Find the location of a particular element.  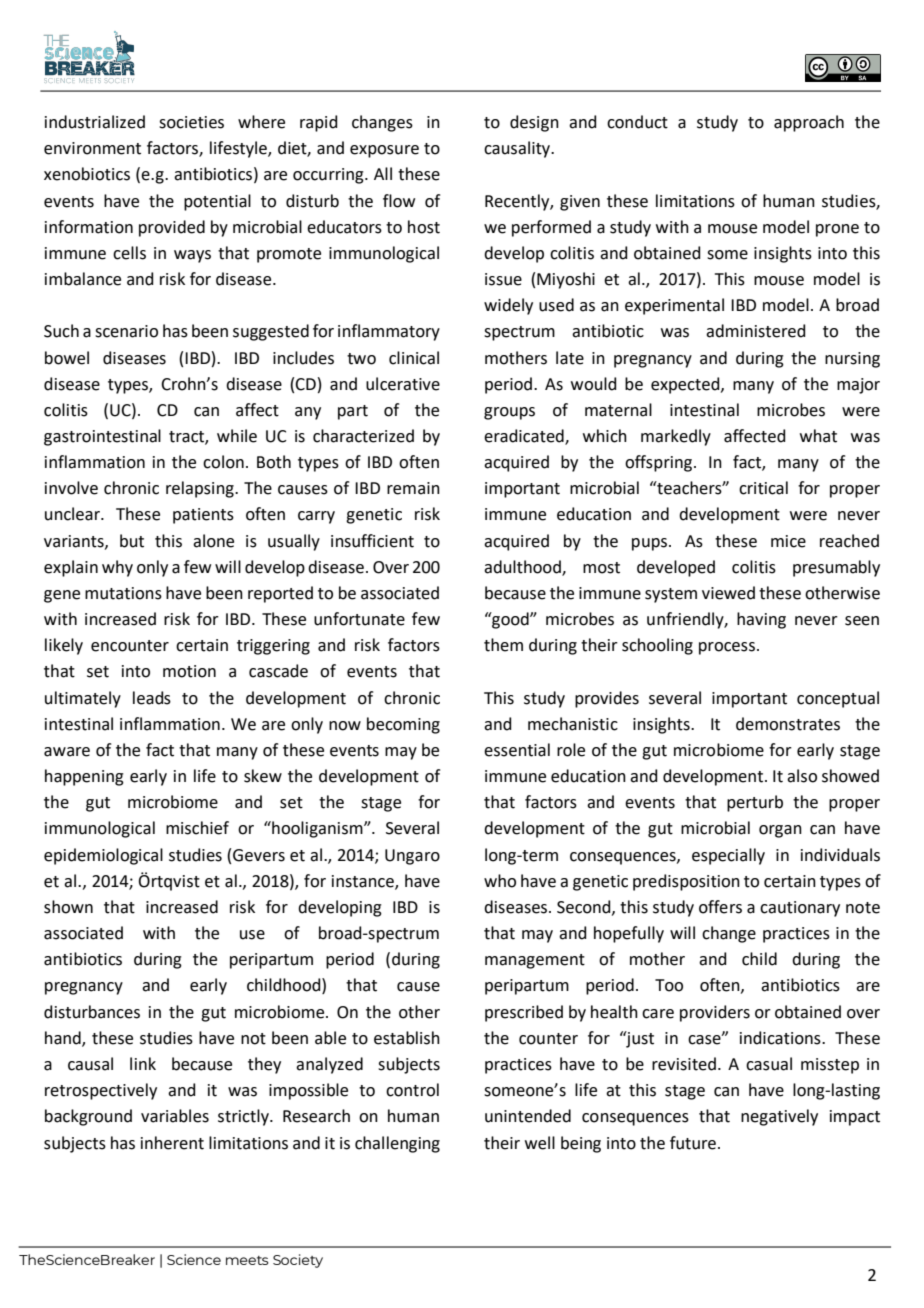

remain is located at coordinates (413, 488).
